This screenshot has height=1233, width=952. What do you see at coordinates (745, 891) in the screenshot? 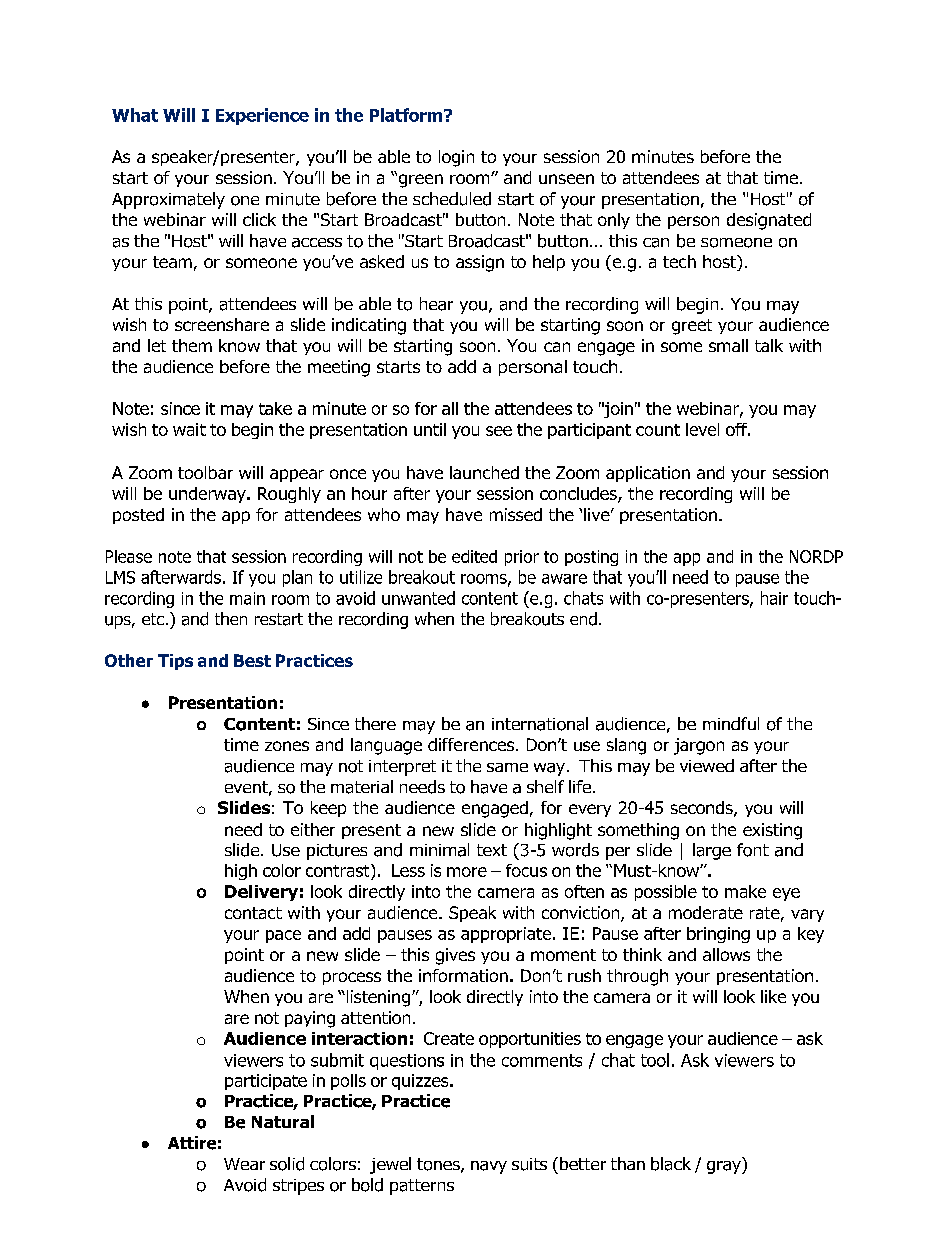
I see `make` at bounding box center [745, 891].
